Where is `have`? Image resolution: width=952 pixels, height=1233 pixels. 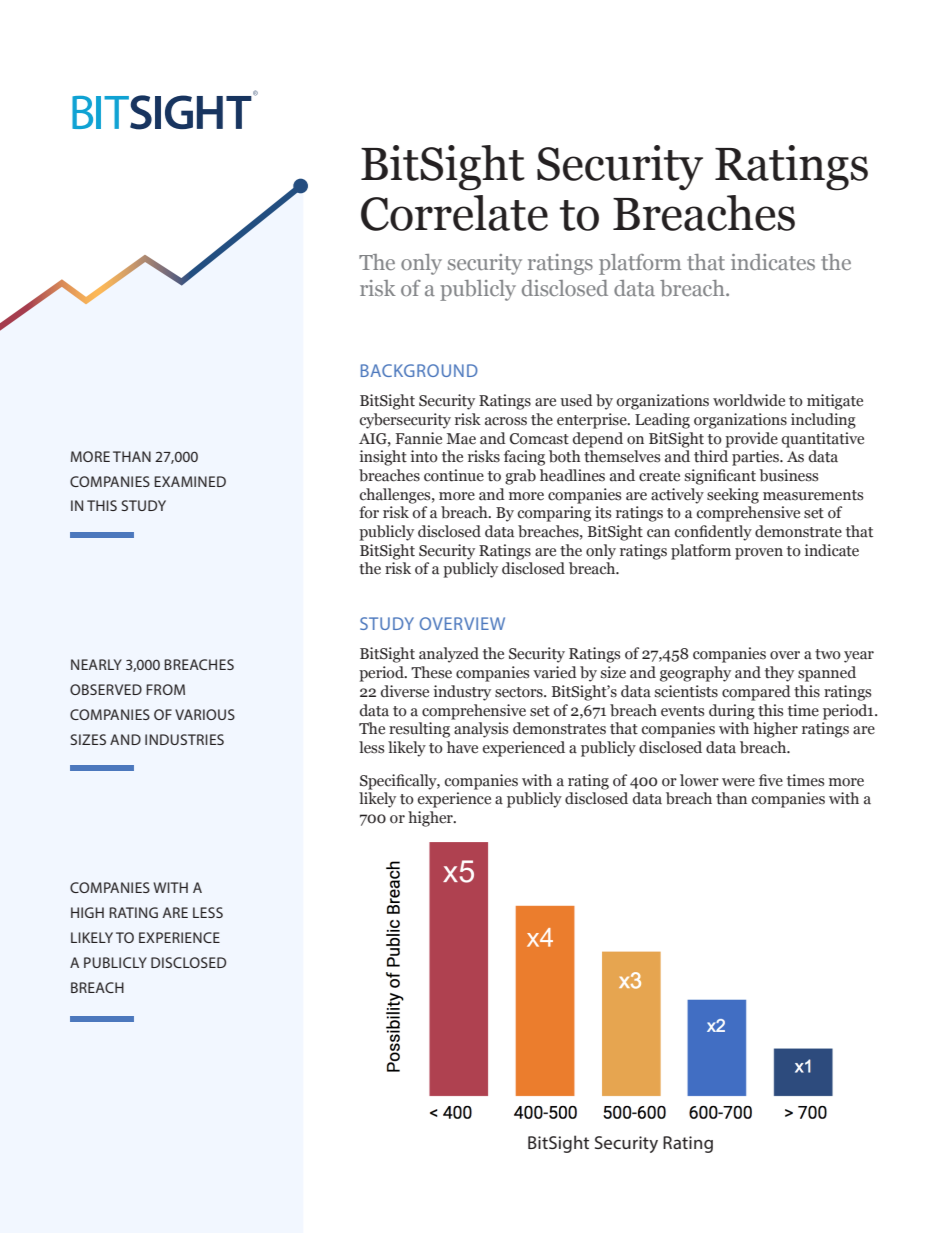 have is located at coordinates (462, 747).
